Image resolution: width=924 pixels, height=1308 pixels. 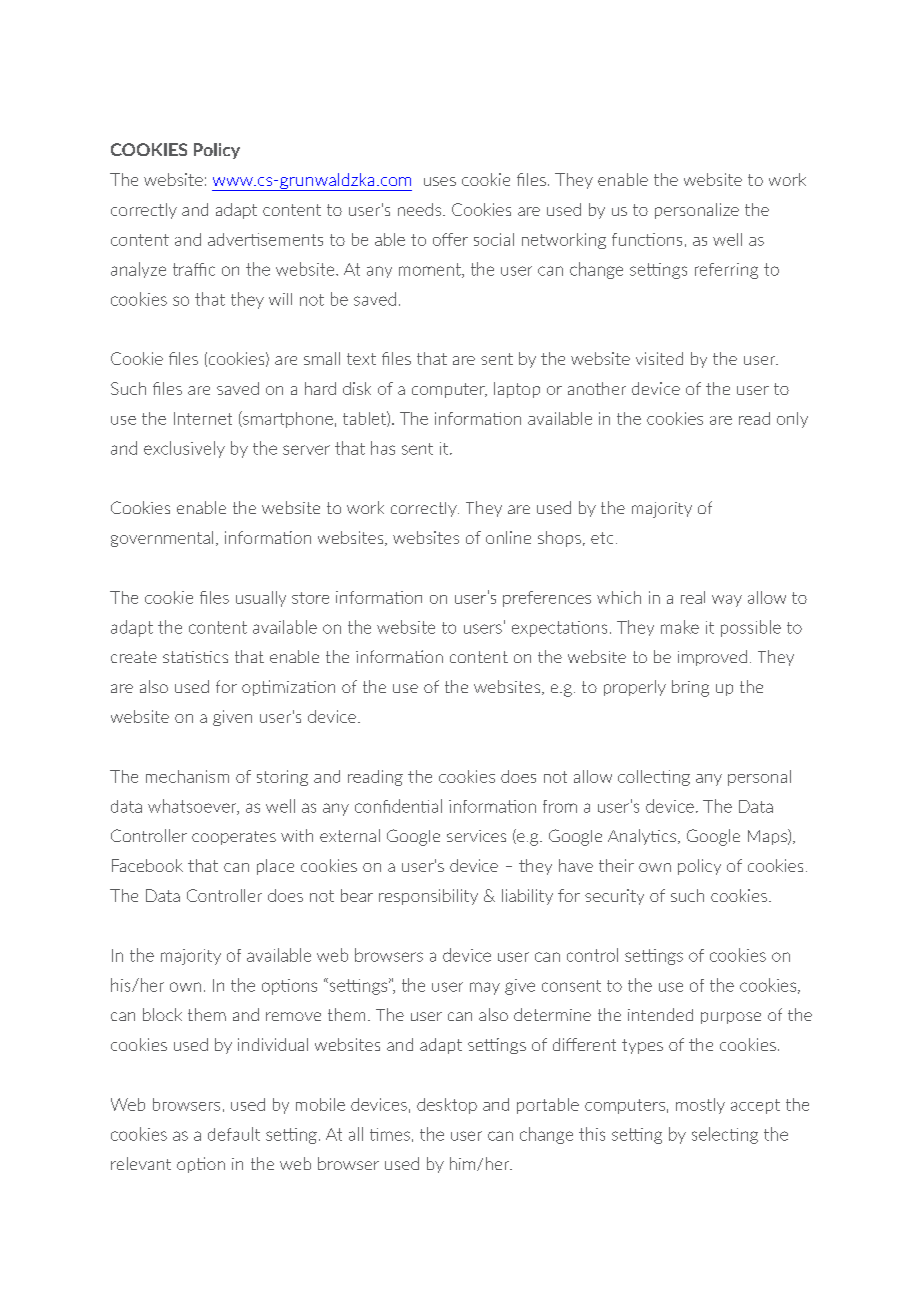 What do you see at coordinates (726, 271) in the screenshot?
I see `referring` at bounding box center [726, 271].
